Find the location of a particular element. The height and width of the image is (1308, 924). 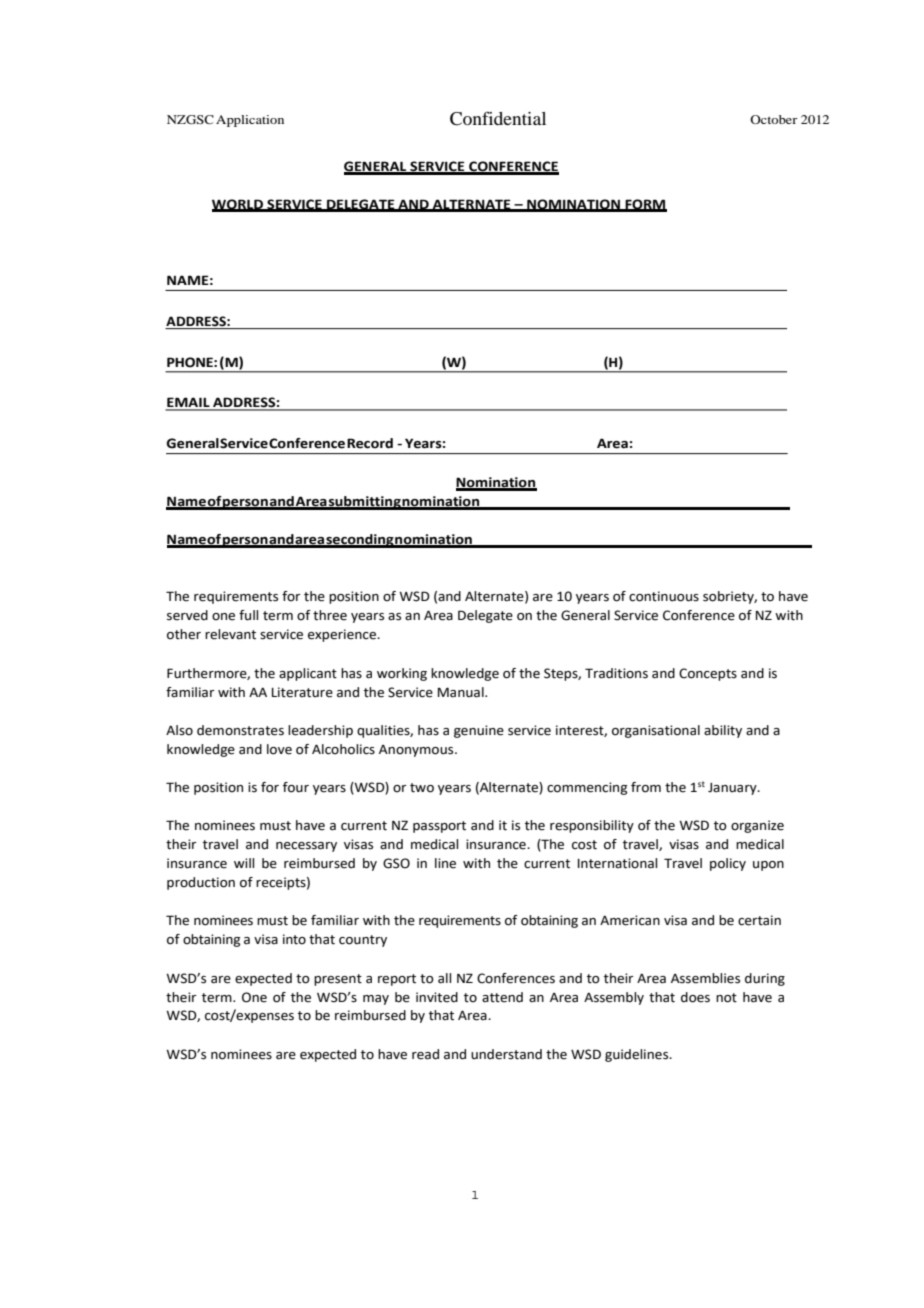

Concepts is located at coordinates (708, 674).
